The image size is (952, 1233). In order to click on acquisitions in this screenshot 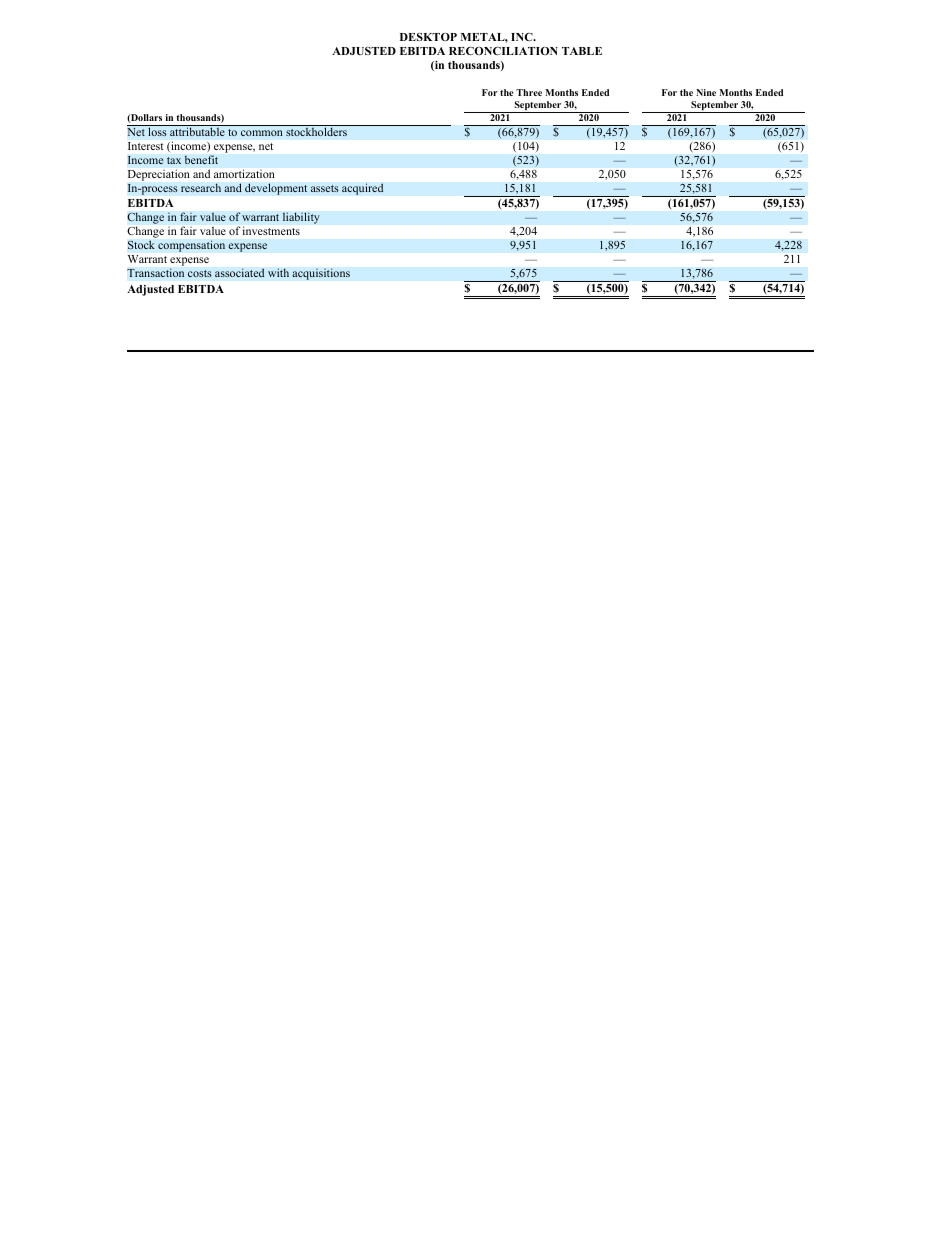, I will do `click(321, 274)`.
